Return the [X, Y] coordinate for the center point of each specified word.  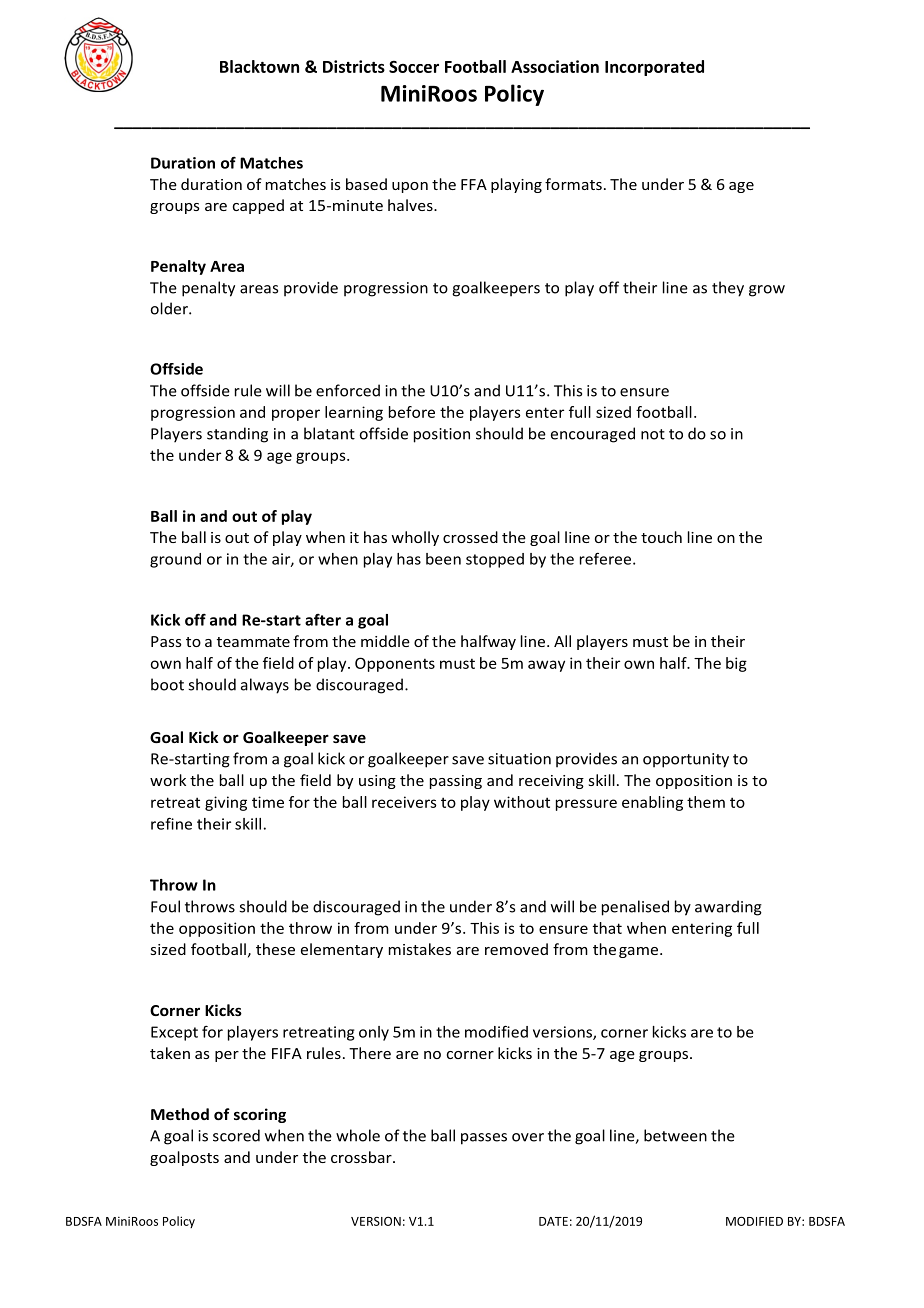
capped [258, 206]
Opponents [395, 664]
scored [236, 1135]
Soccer [414, 66]
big [736, 664]
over [528, 1137]
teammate [253, 642]
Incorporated [654, 68]
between [675, 1135]
